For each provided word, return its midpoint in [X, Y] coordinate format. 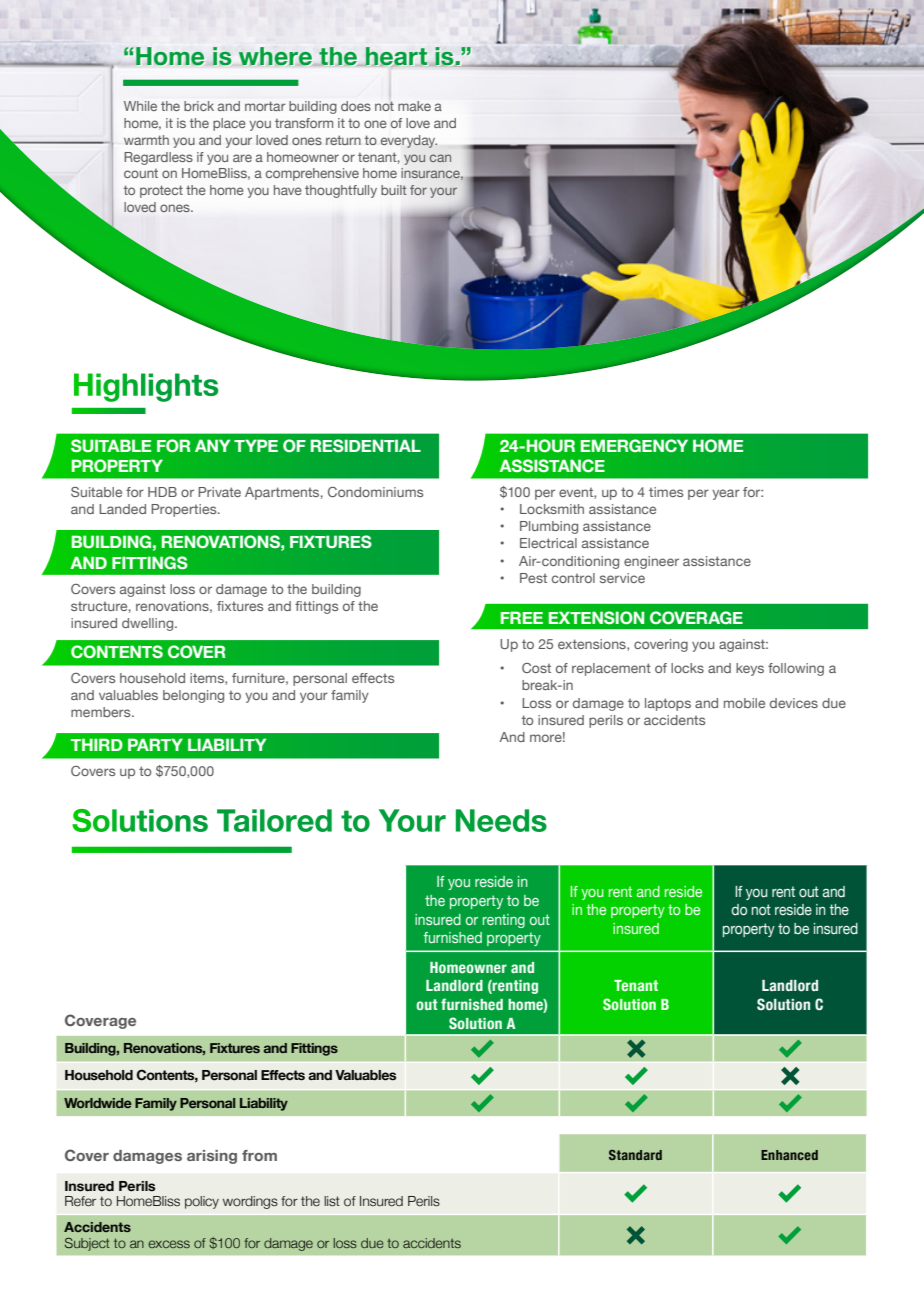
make [414, 106]
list [332, 1201]
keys [750, 669]
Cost [536, 668]
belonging [193, 696]
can [440, 158]
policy [202, 1202]
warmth [146, 140]
